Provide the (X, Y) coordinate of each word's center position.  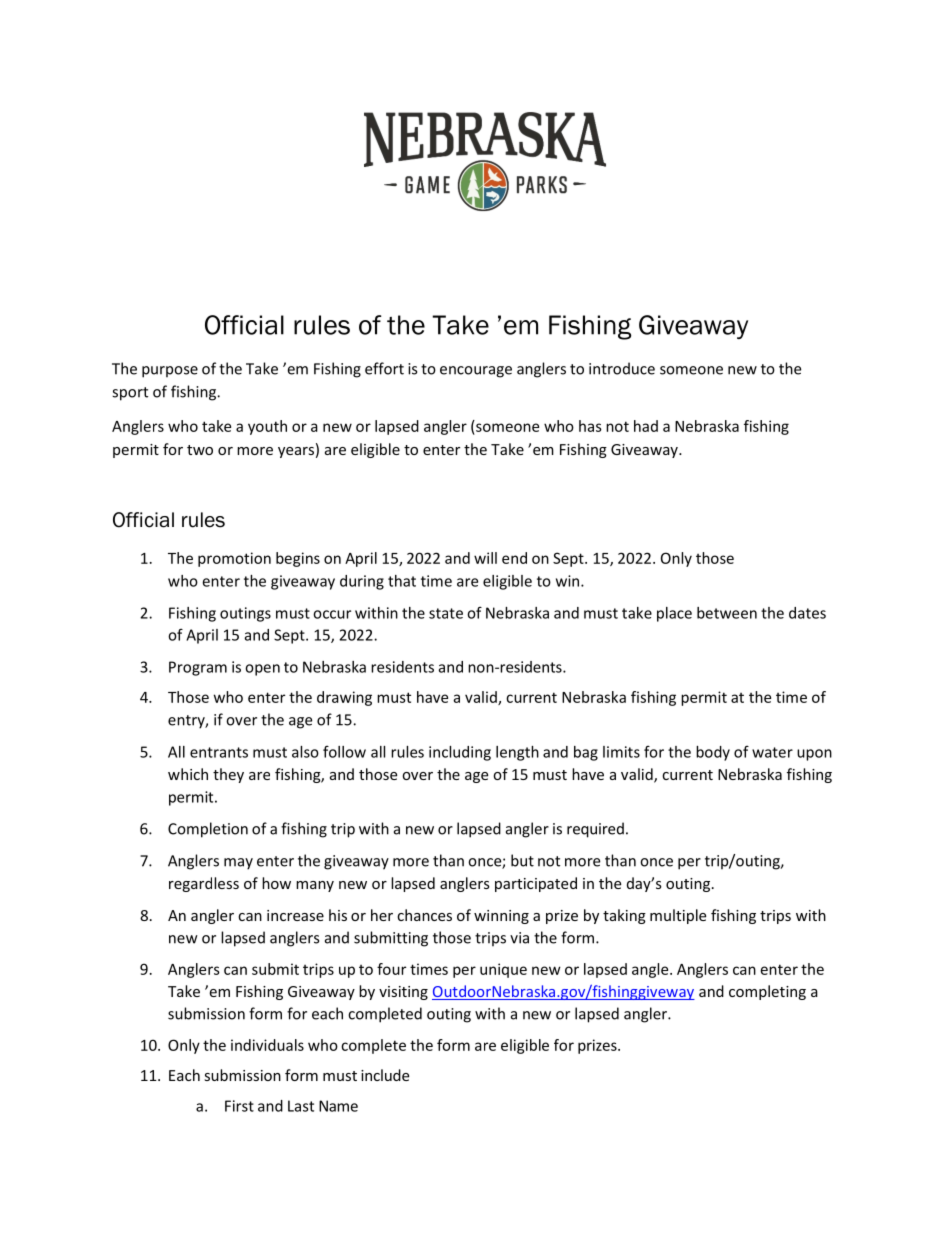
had (646, 426)
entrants (219, 752)
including (460, 753)
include (385, 1075)
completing (767, 992)
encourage (476, 372)
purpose (170, 372)
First (239, 1106)
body (713, 753)
